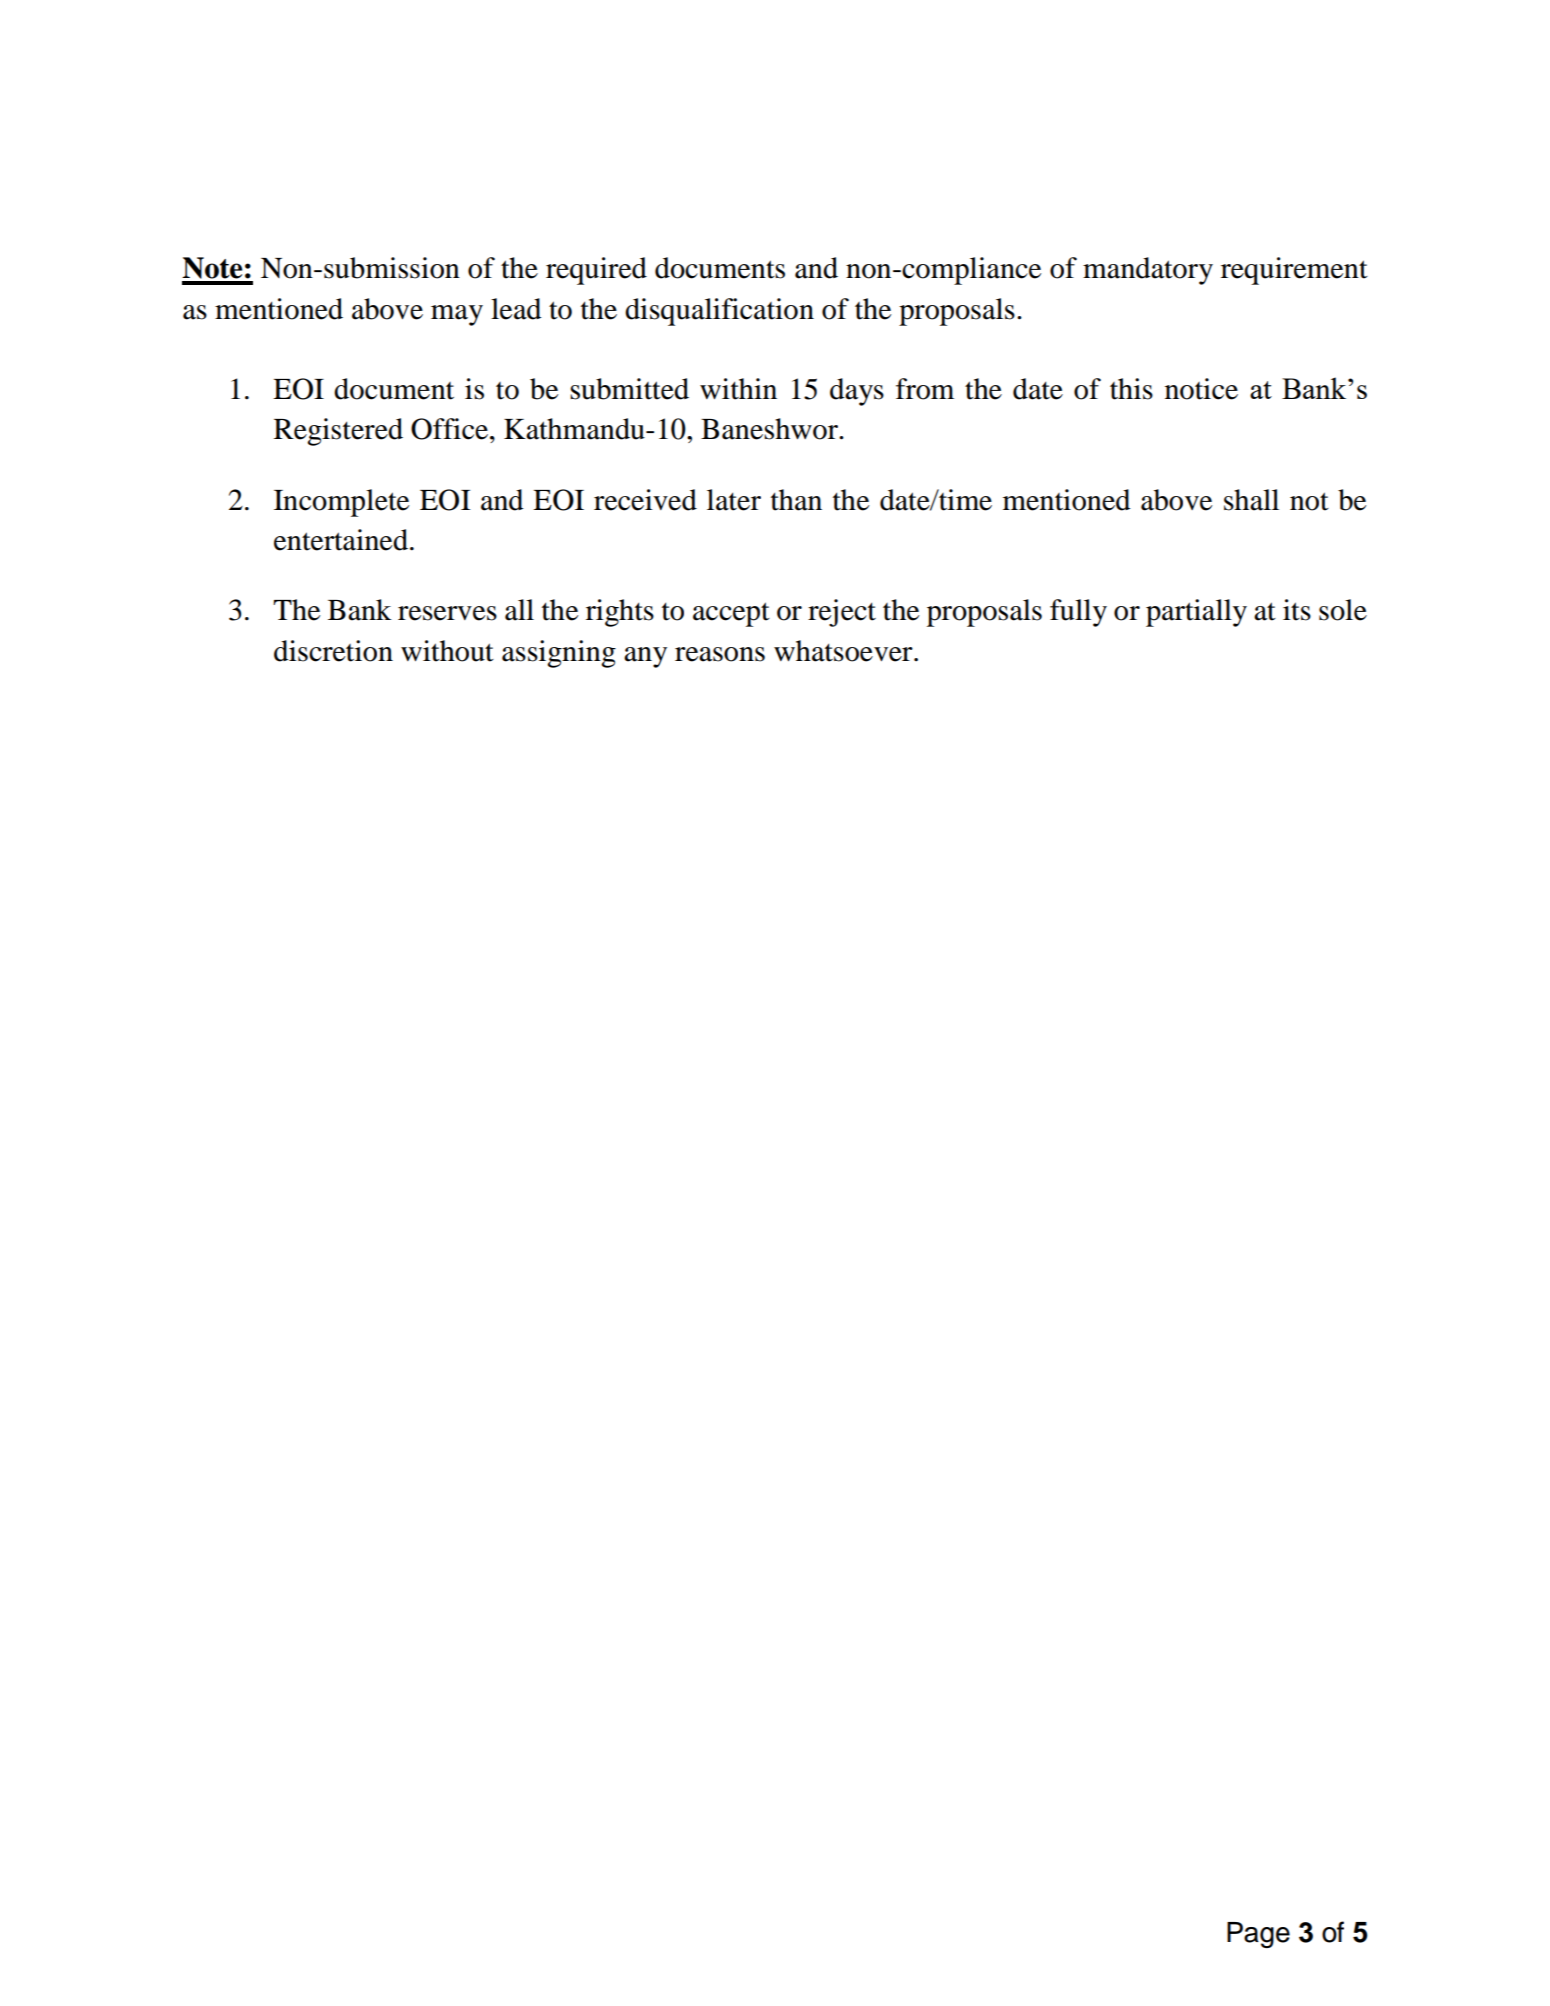 The image size is (1550, 2006). I want to click on reject, so click(842, 613).
